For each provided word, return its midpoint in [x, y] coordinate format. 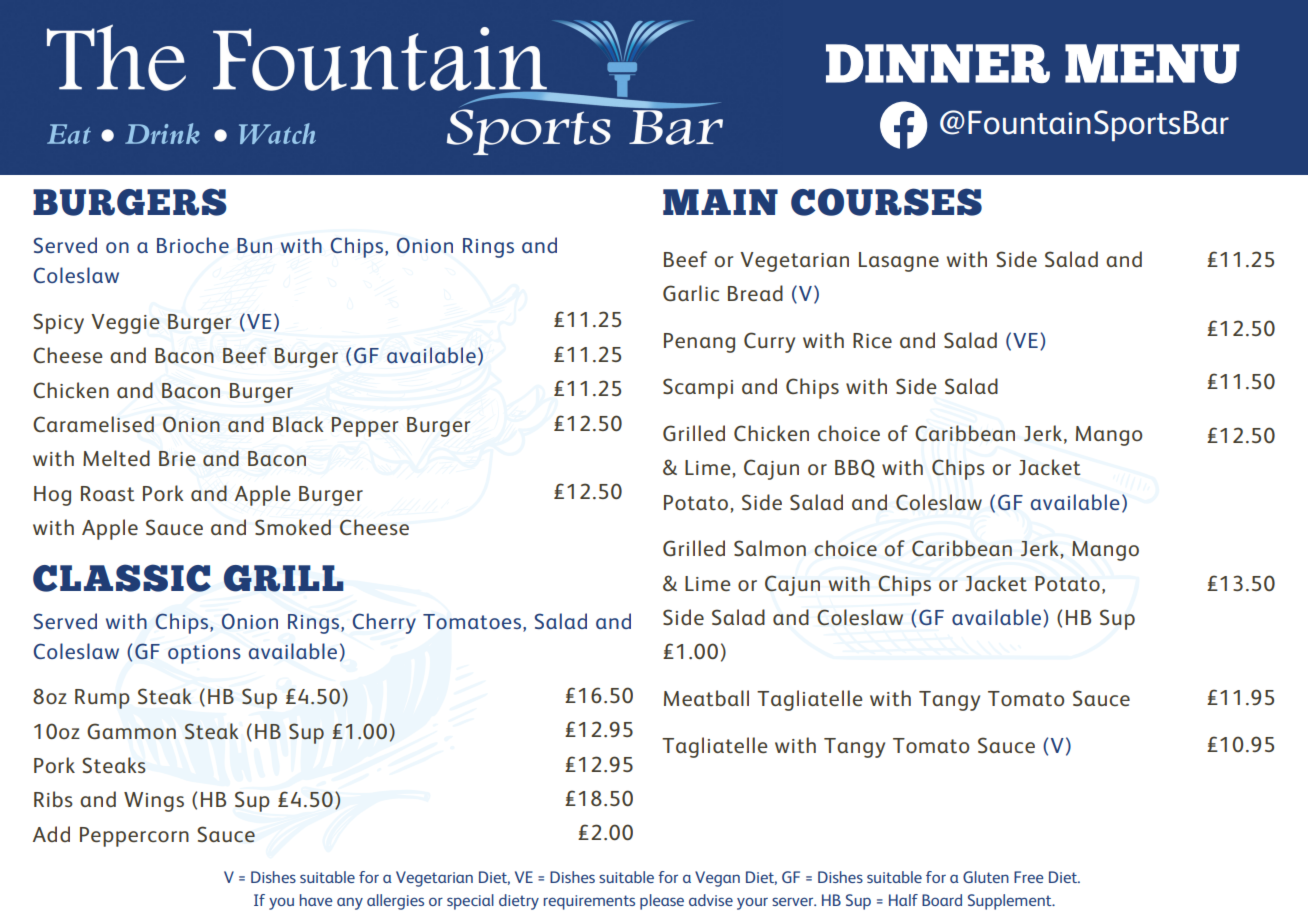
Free [1029, 877]
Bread [755, 293]
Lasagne [899, 262]
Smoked [293, 527]
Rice [872, 340]
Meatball [706, 698]
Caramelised [93, 424]
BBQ [855, 468]
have [316, 900]
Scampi [698, 388]
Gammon [131, 731]
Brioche [193, 245]
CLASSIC [122, 578]
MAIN [720, 202]
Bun [254, 245]
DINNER [938, 63]
